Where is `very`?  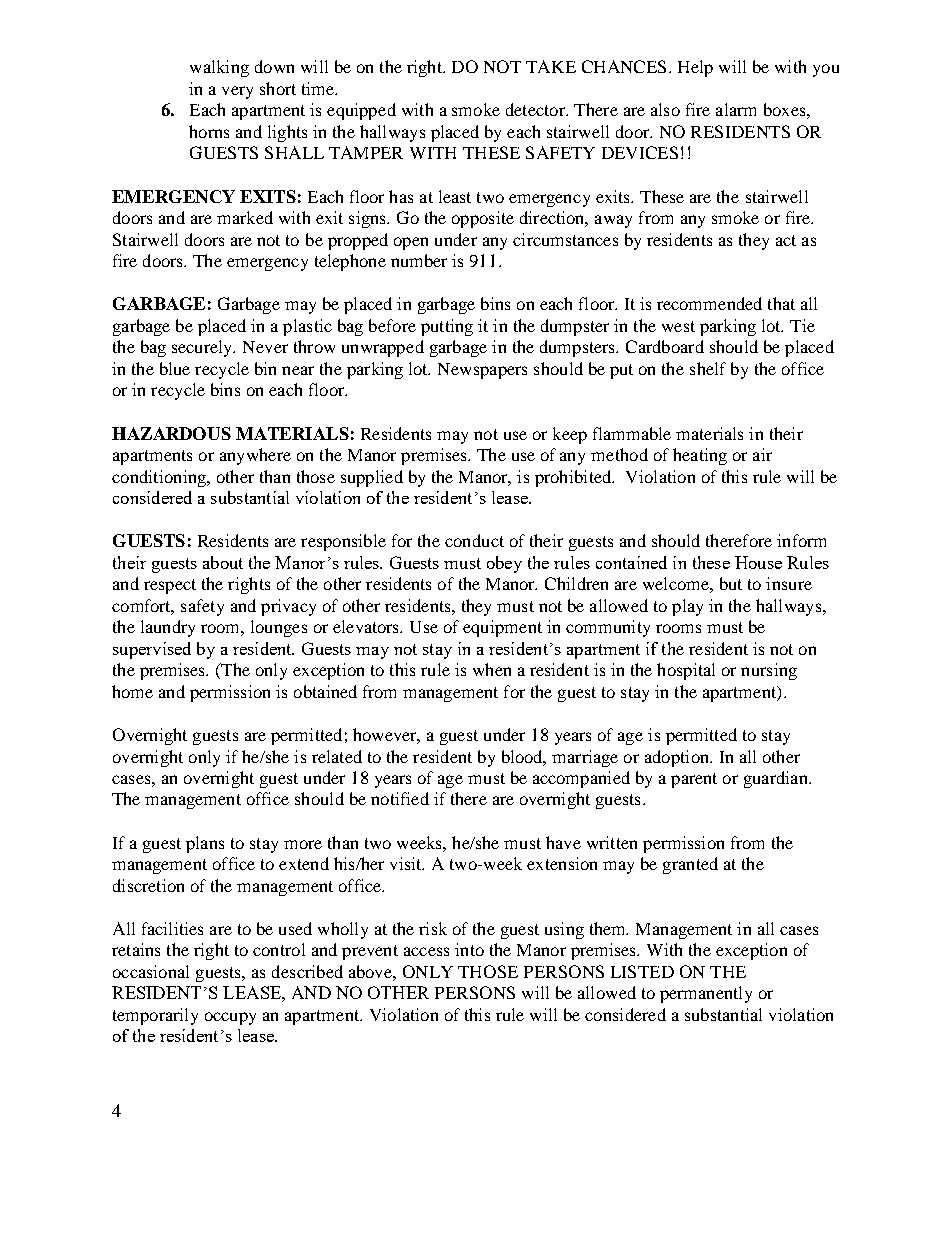 very is located at coordinates (237, 92).
